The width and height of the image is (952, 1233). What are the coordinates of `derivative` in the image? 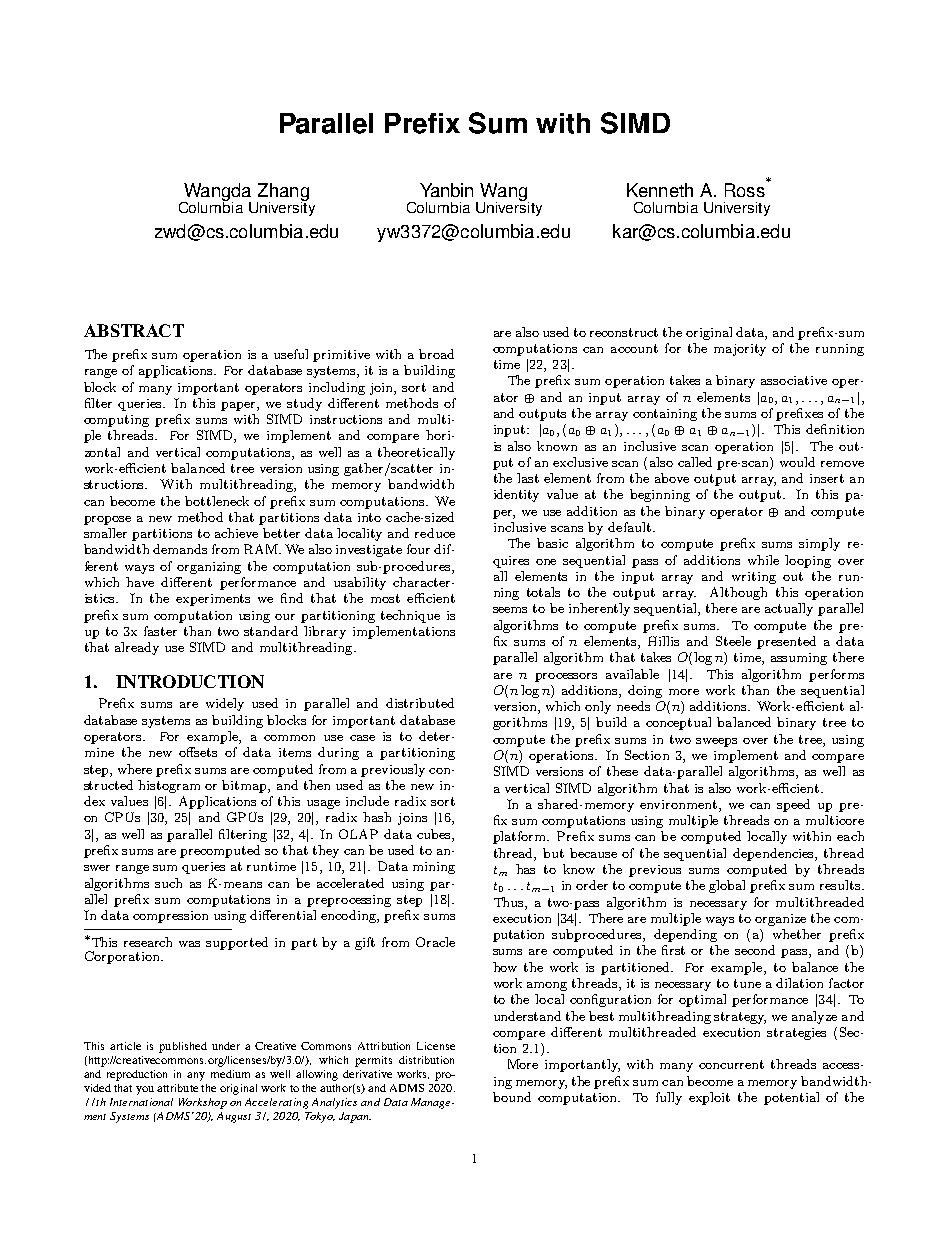 It's located at (367, 1074).
